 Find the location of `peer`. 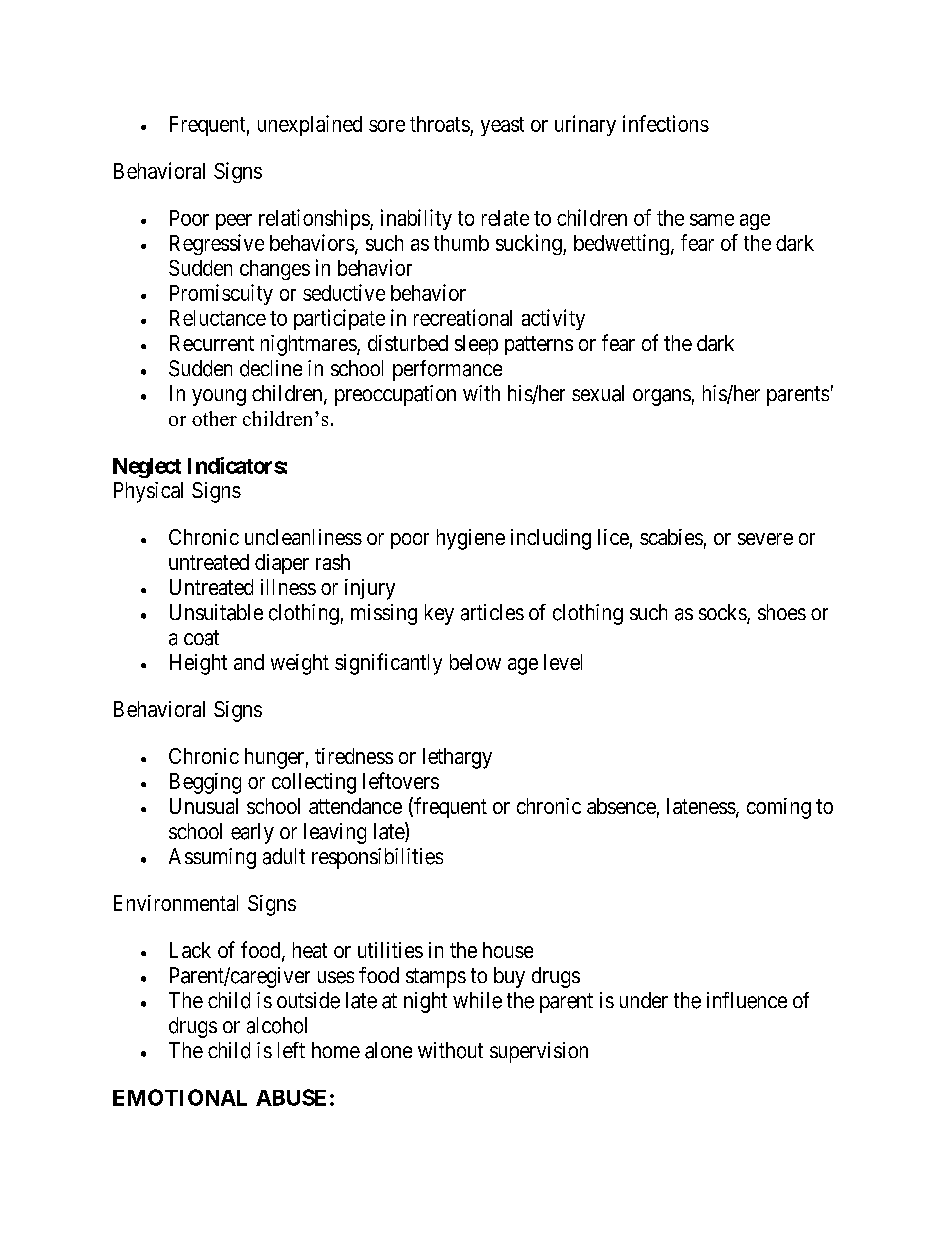

peer is located at coordinates (234, 222).
